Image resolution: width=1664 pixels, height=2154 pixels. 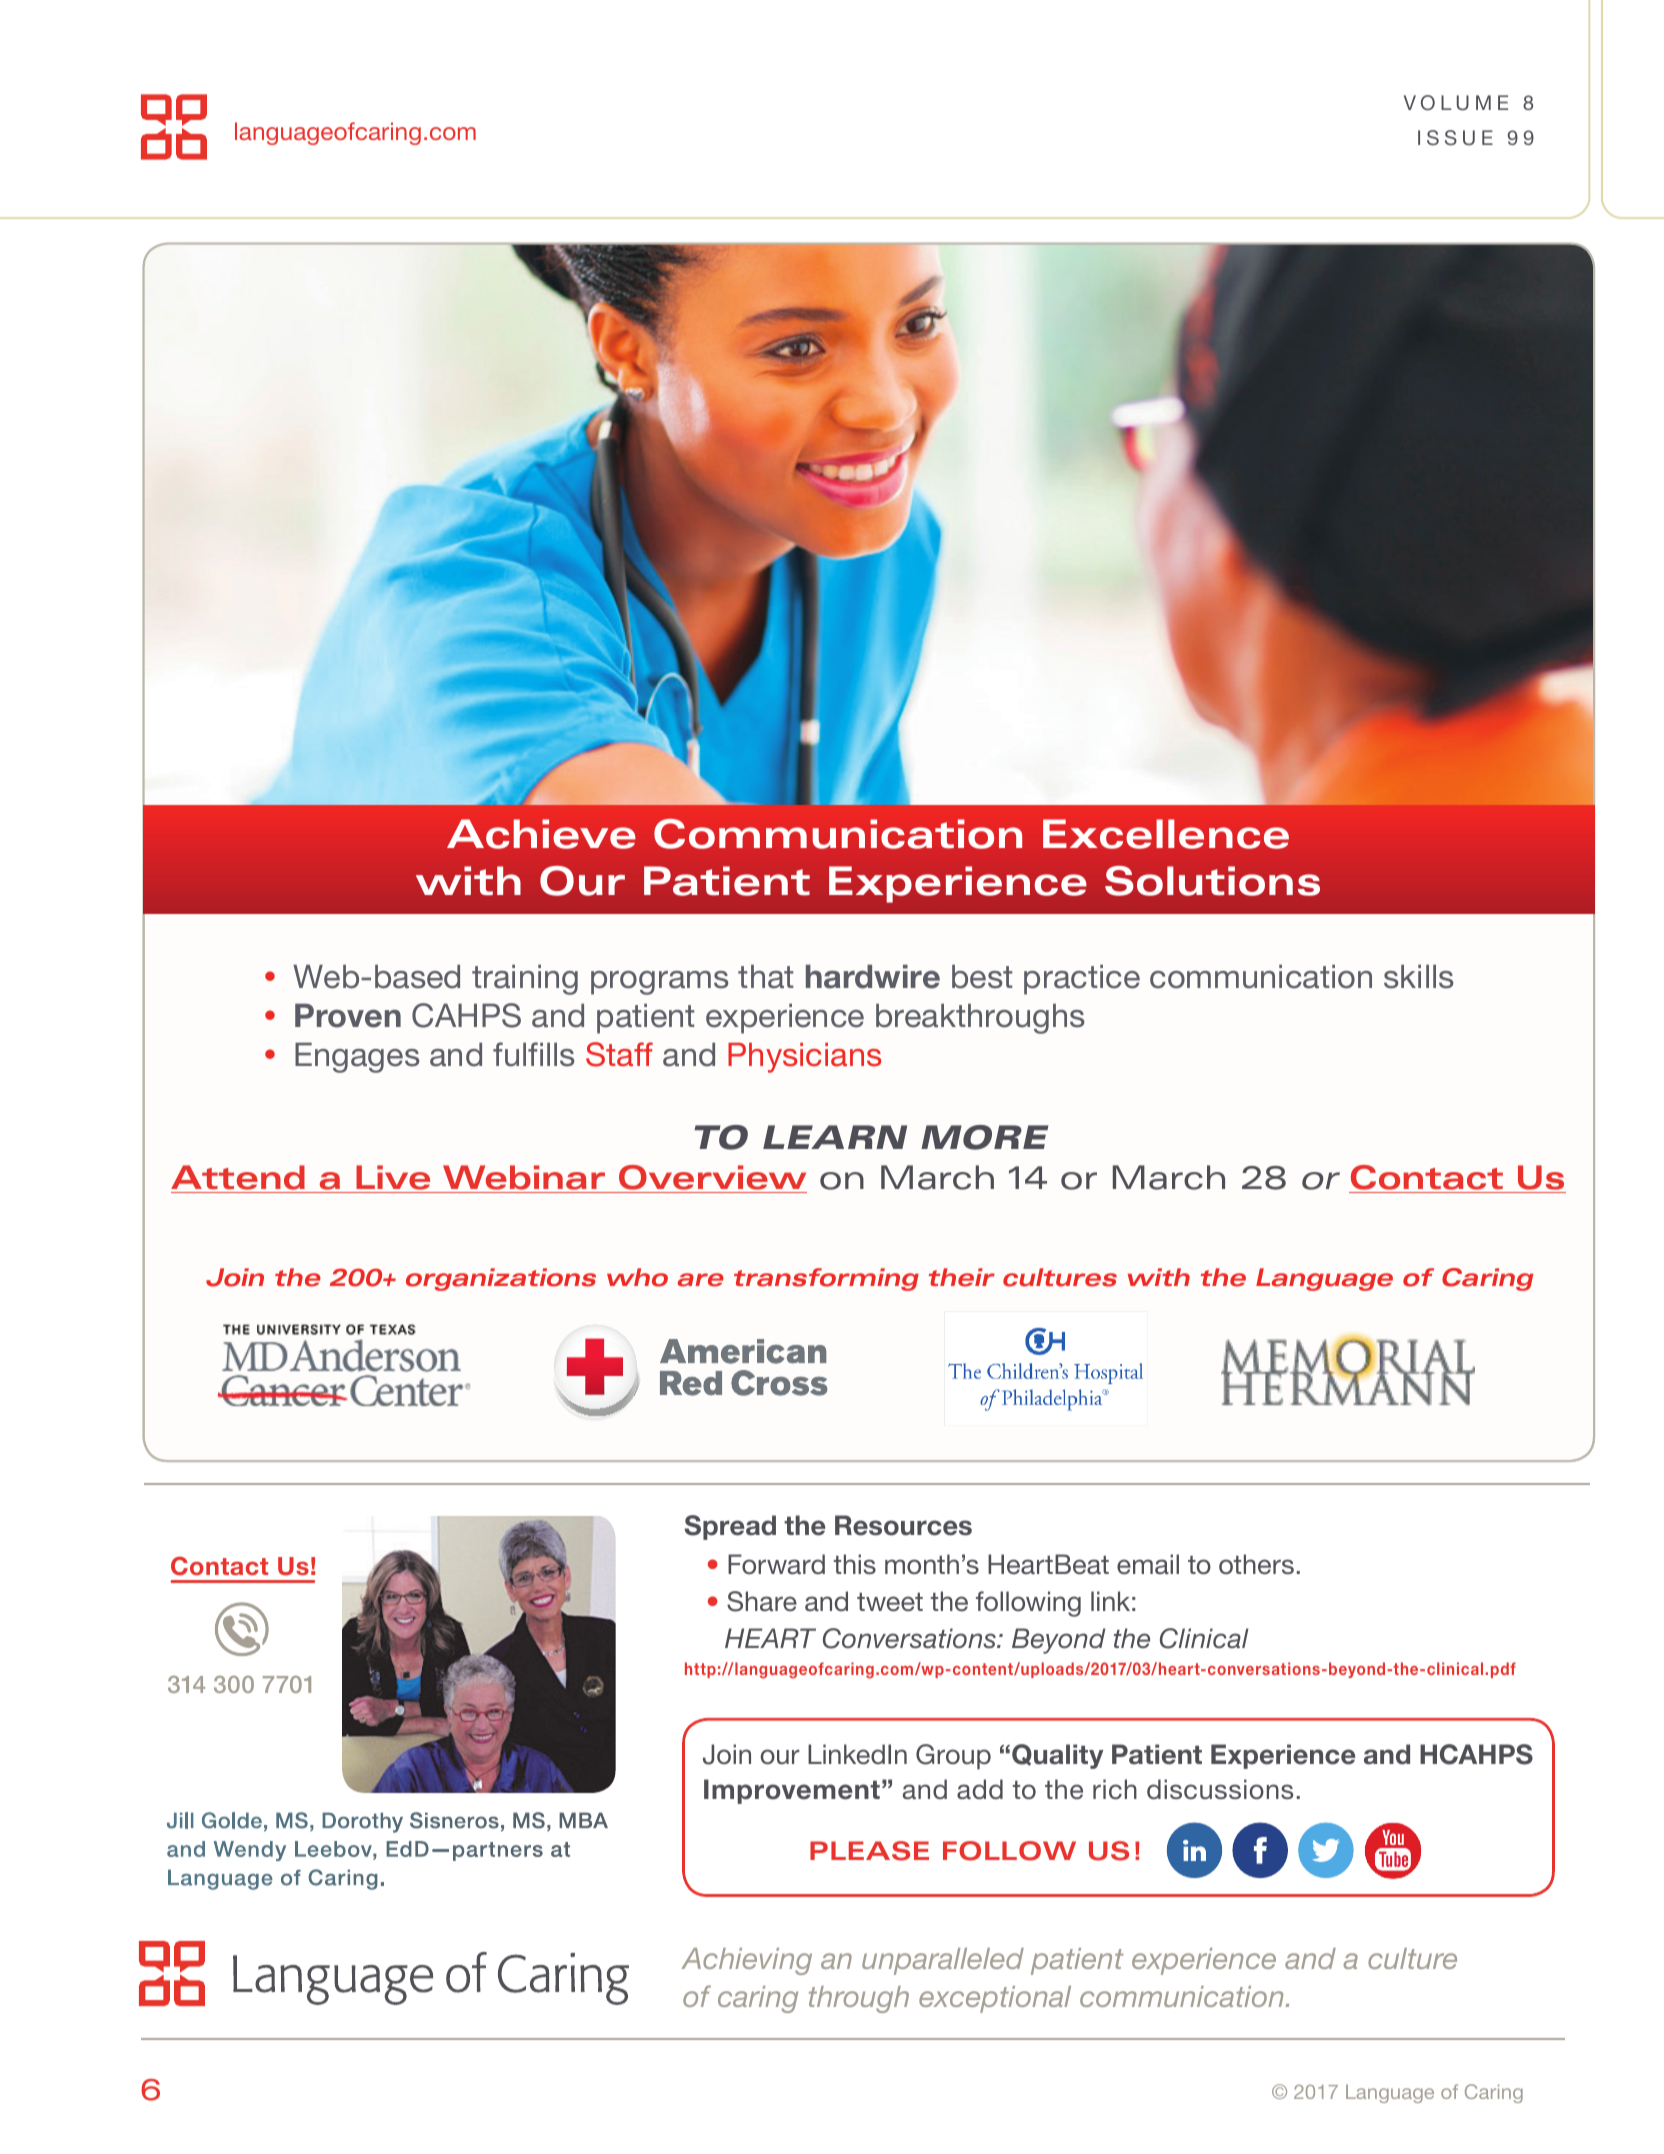 What do you see at coordinates (1220, 1789) in the screenshot?
I see `discussions` at bounding box center [1220, 1789].
